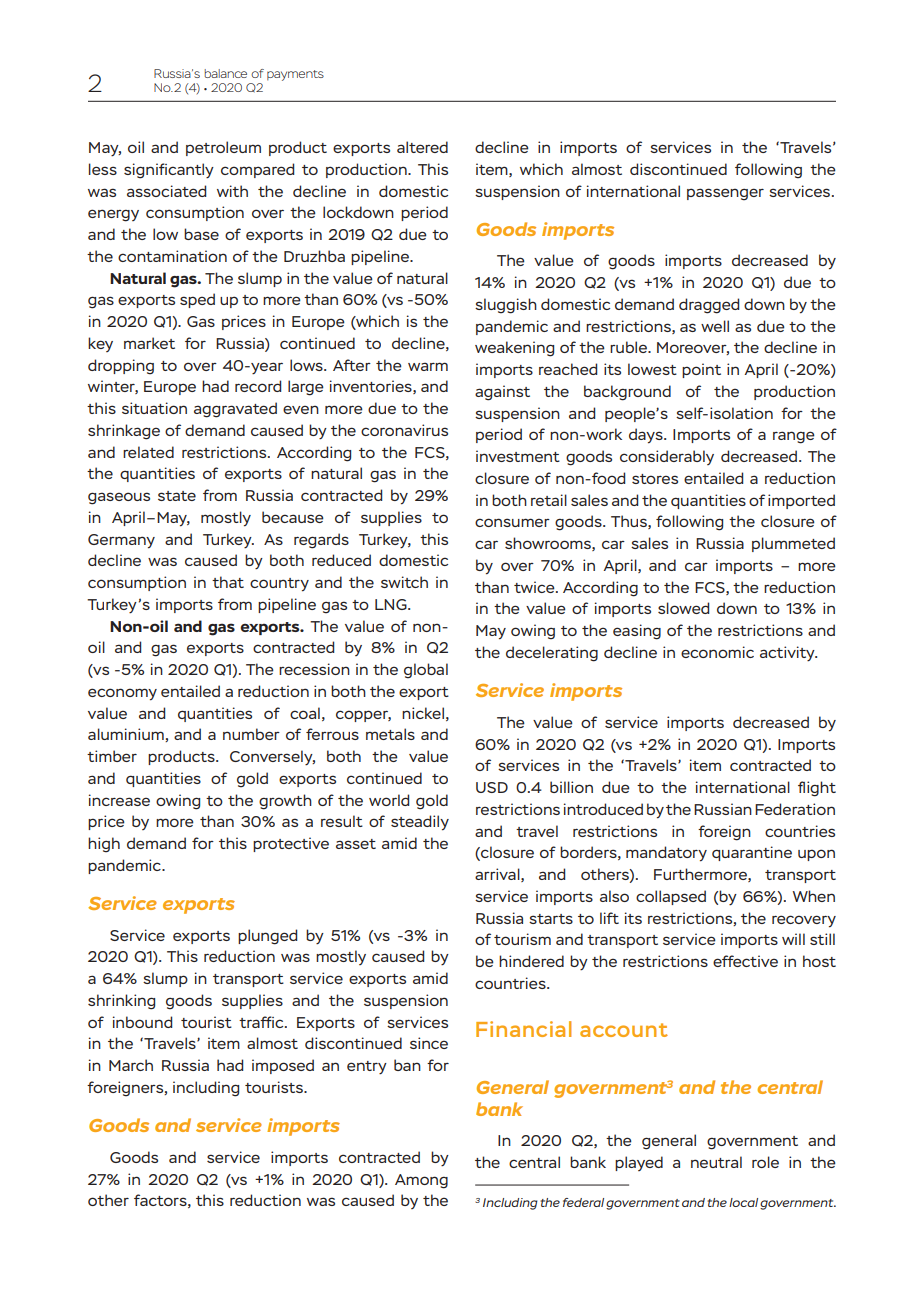 The image size is (924, 1308). Describe the element at coordinates (752, 853) in the screenshot. I see `quarantine` at that location.
